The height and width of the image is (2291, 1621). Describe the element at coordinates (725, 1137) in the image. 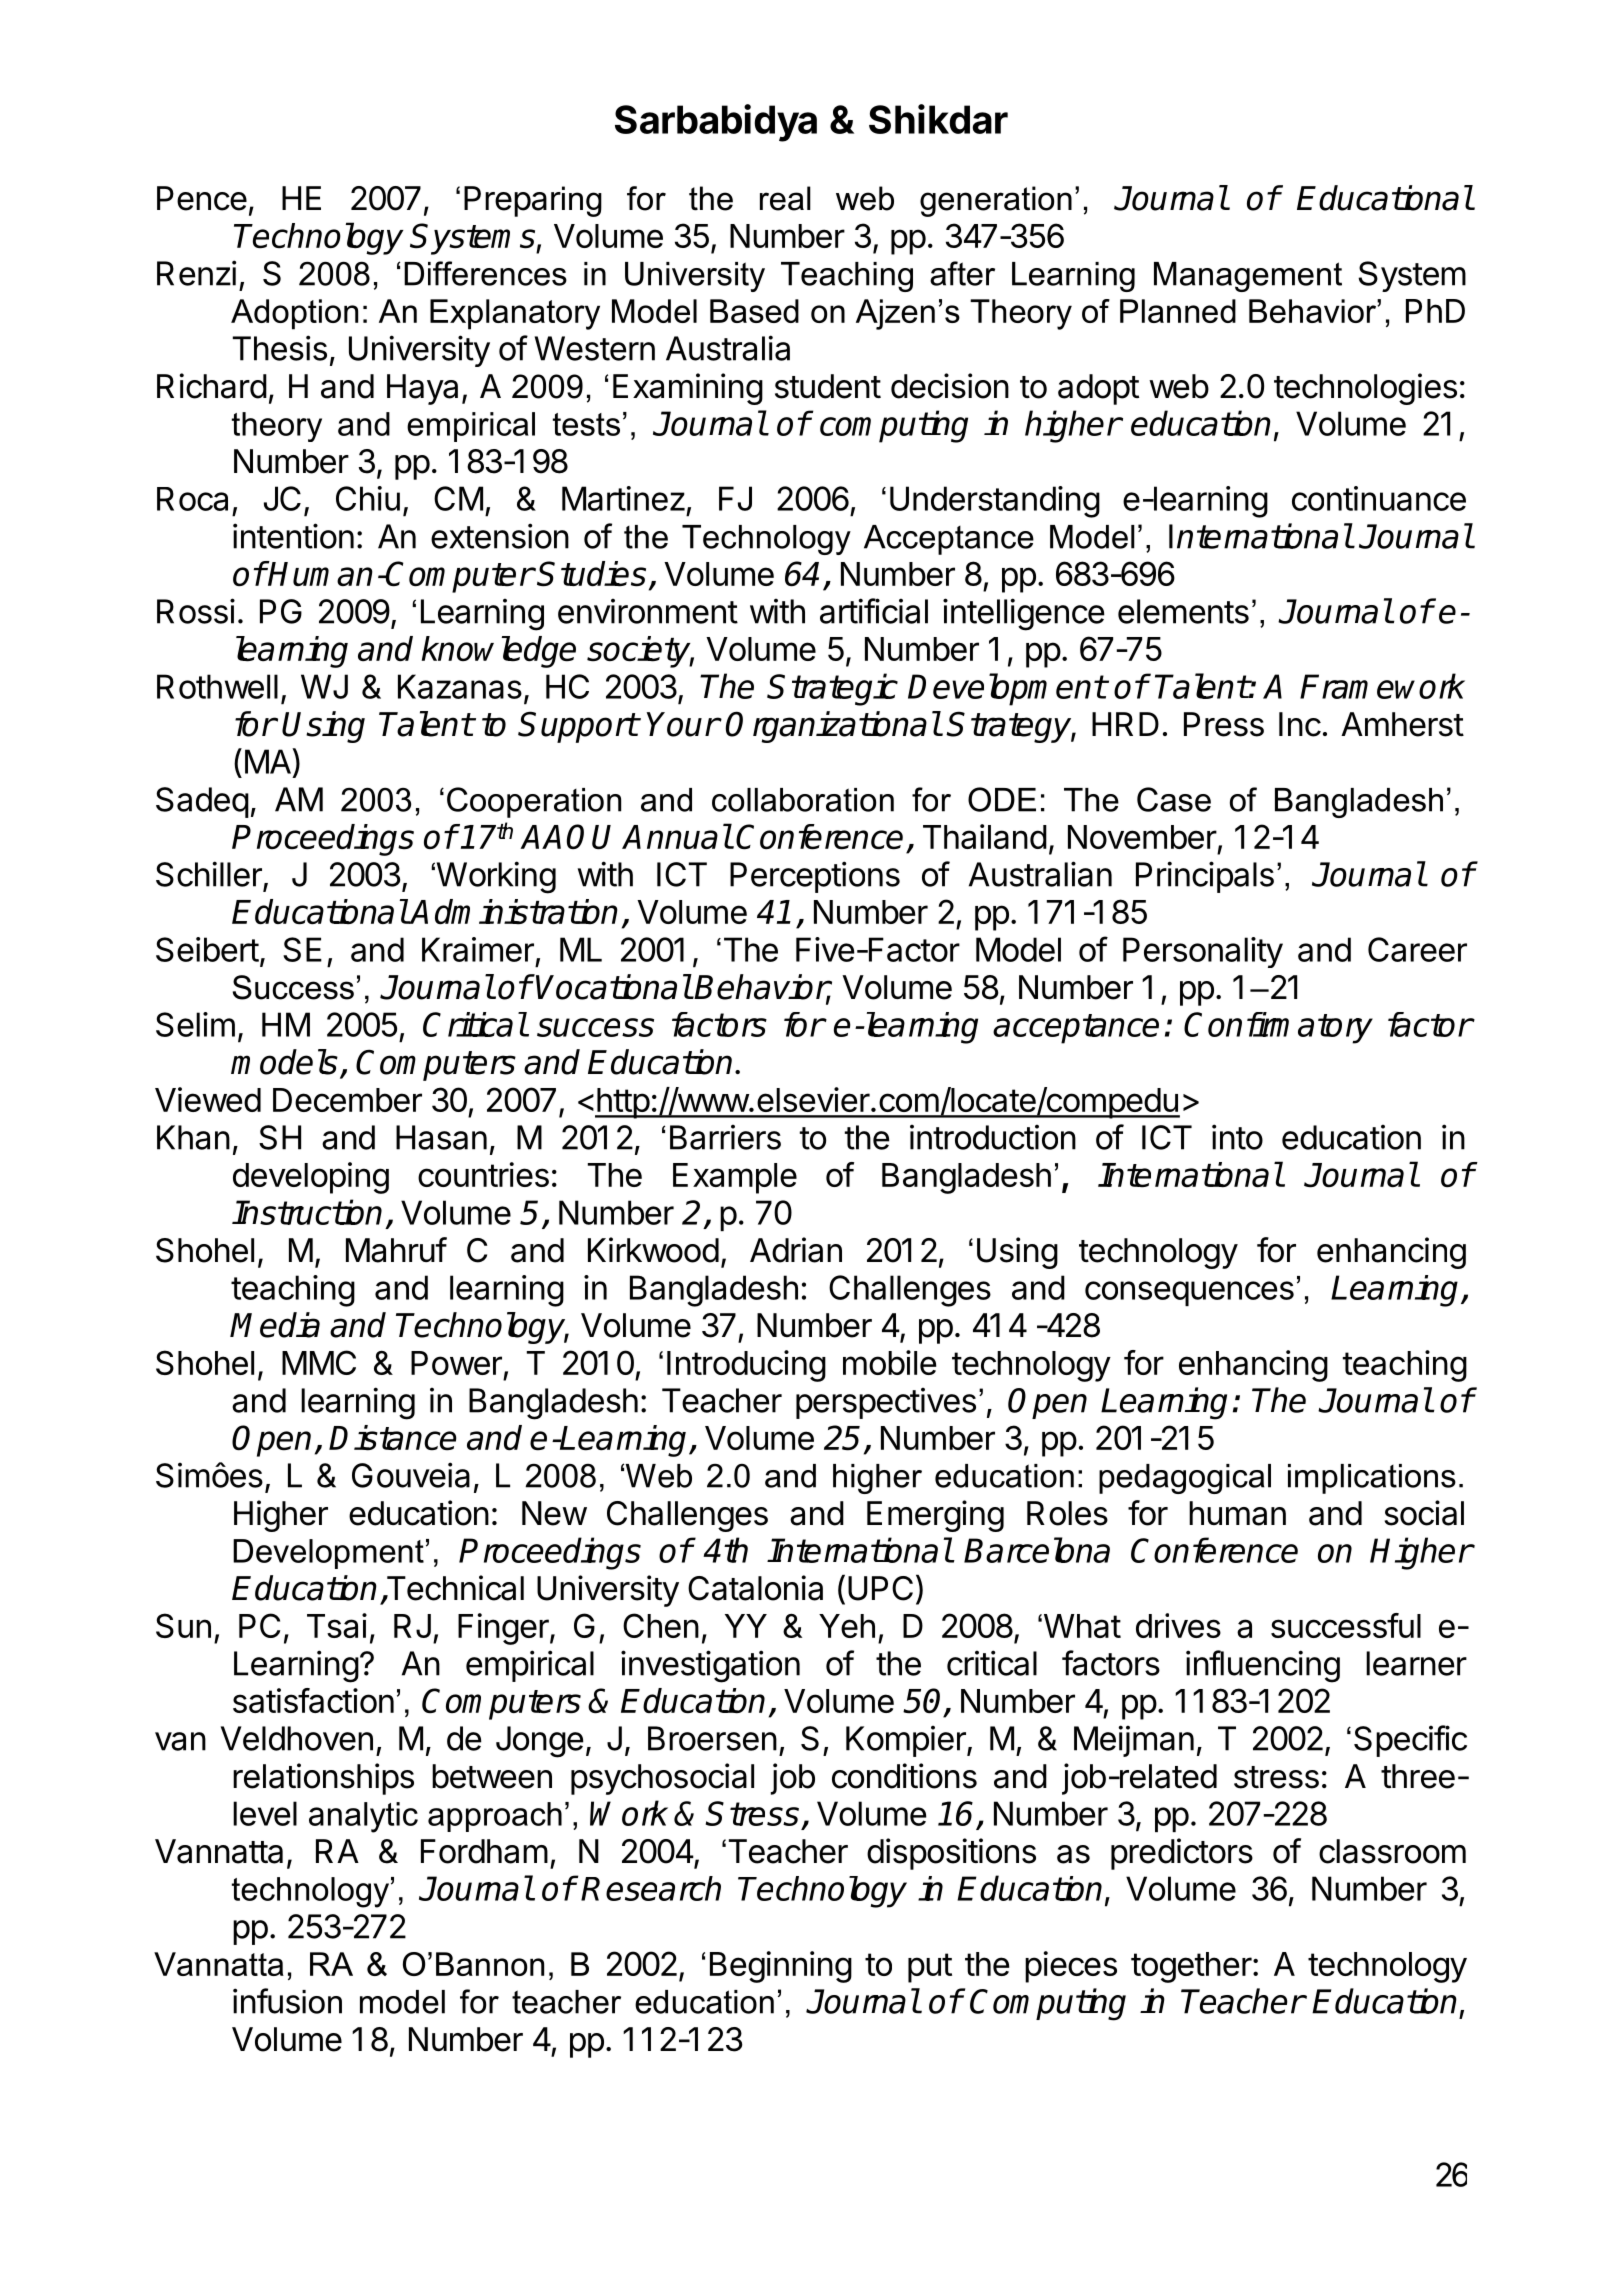

I see `Barriers` at that location.
